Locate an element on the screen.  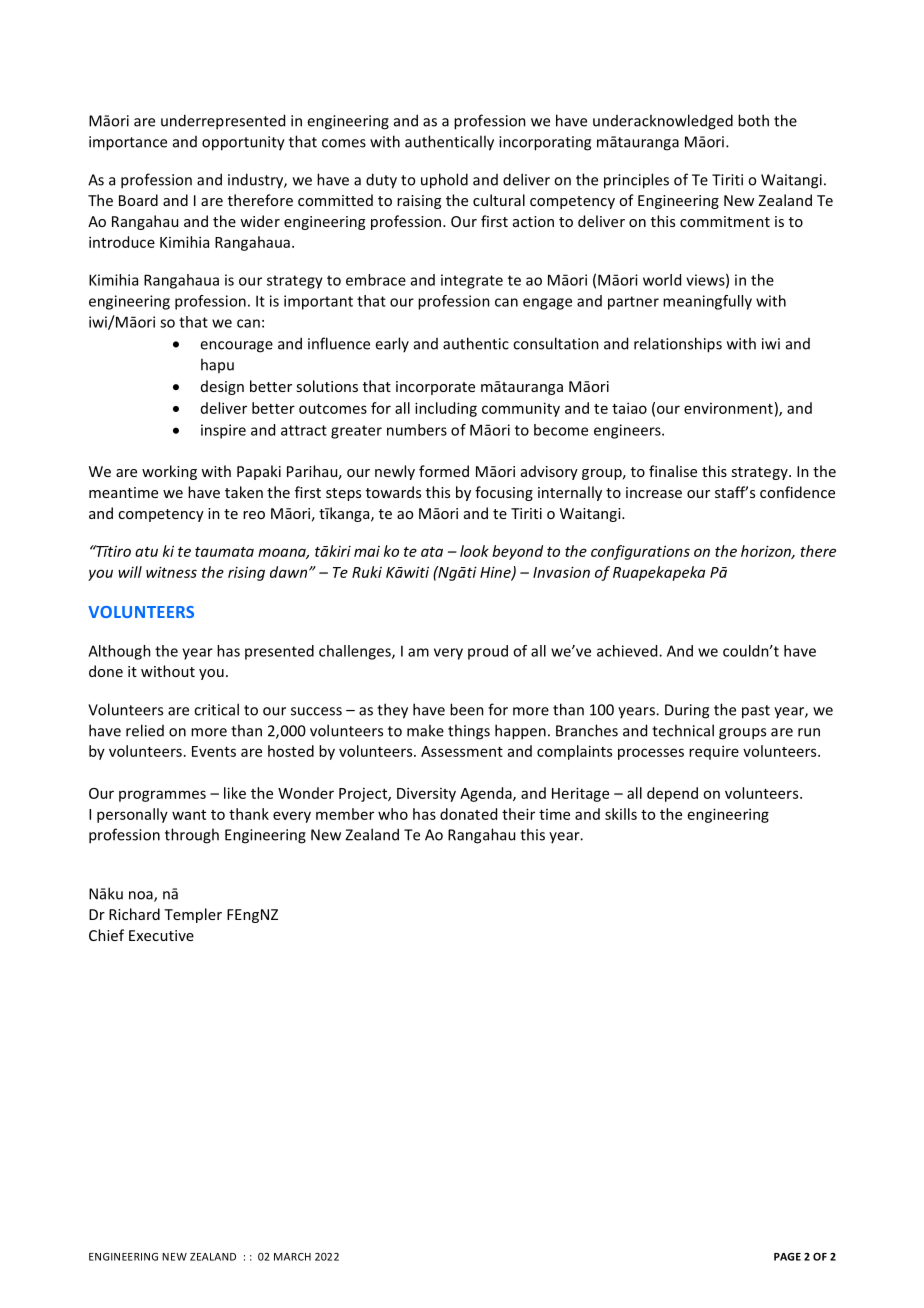
formed is located at coordinates (444, 471).
